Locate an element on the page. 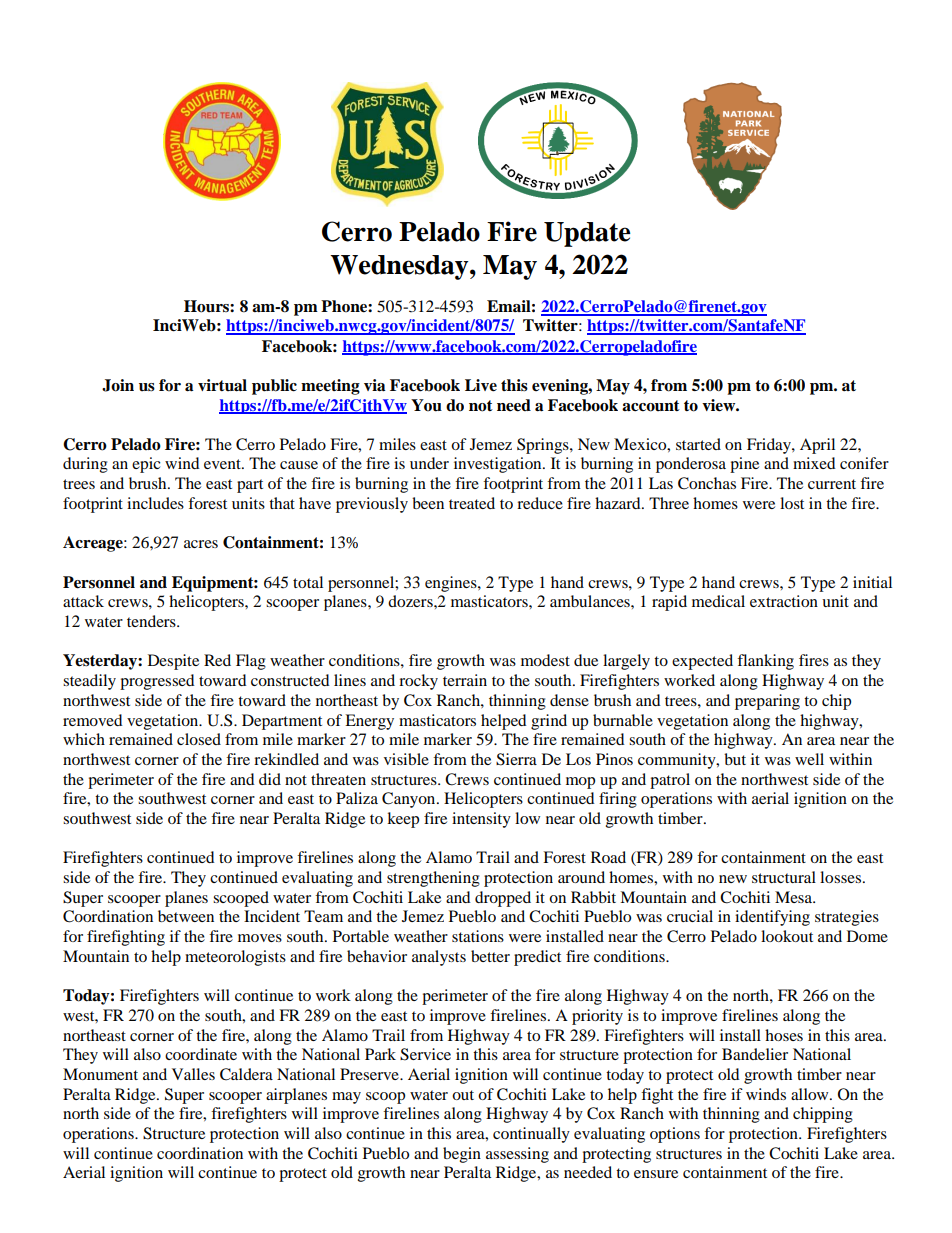 The image size is (952, 1233). allow is located at coordinates (811, 1094).
